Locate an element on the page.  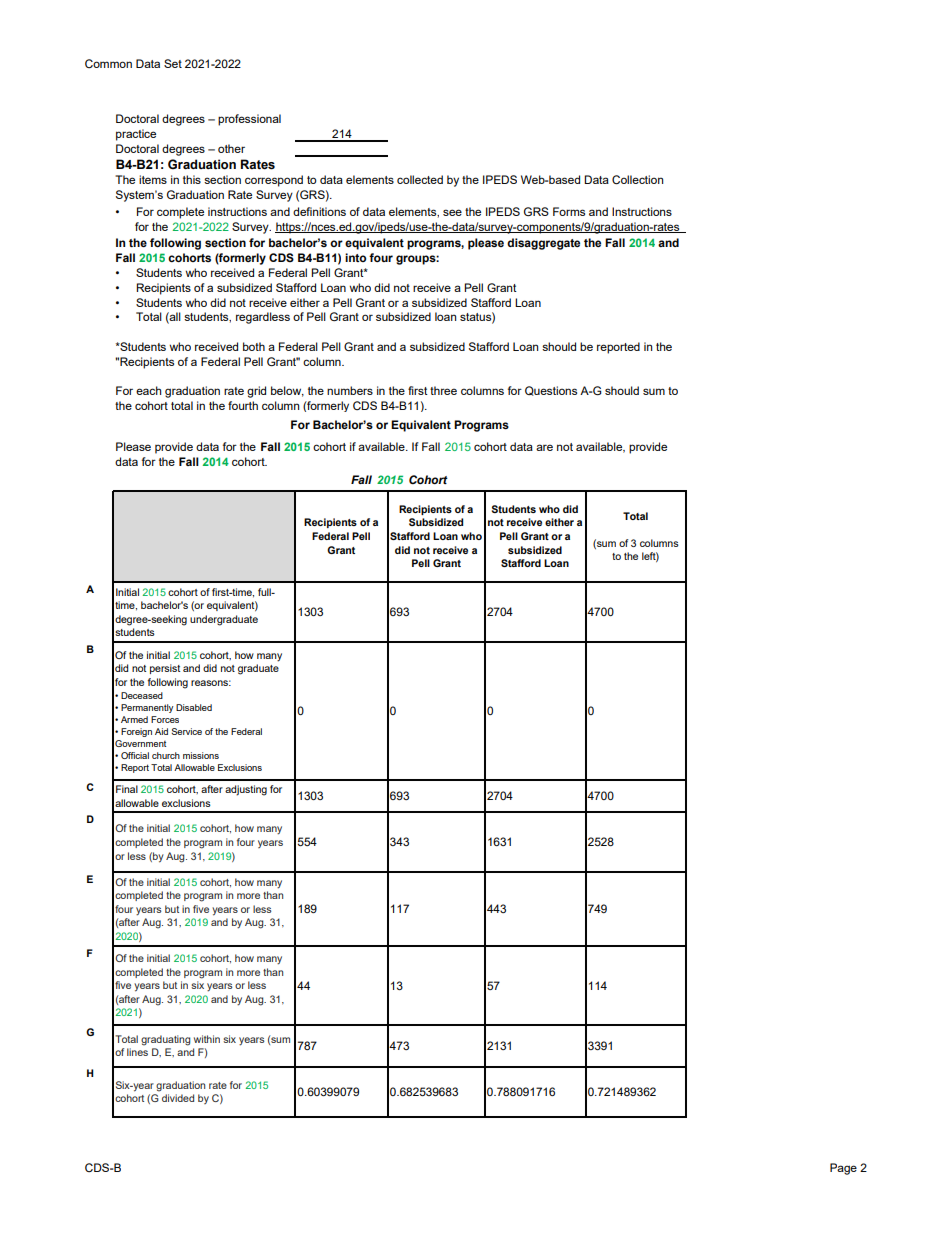
persist is located at coordinates (165, 669).
